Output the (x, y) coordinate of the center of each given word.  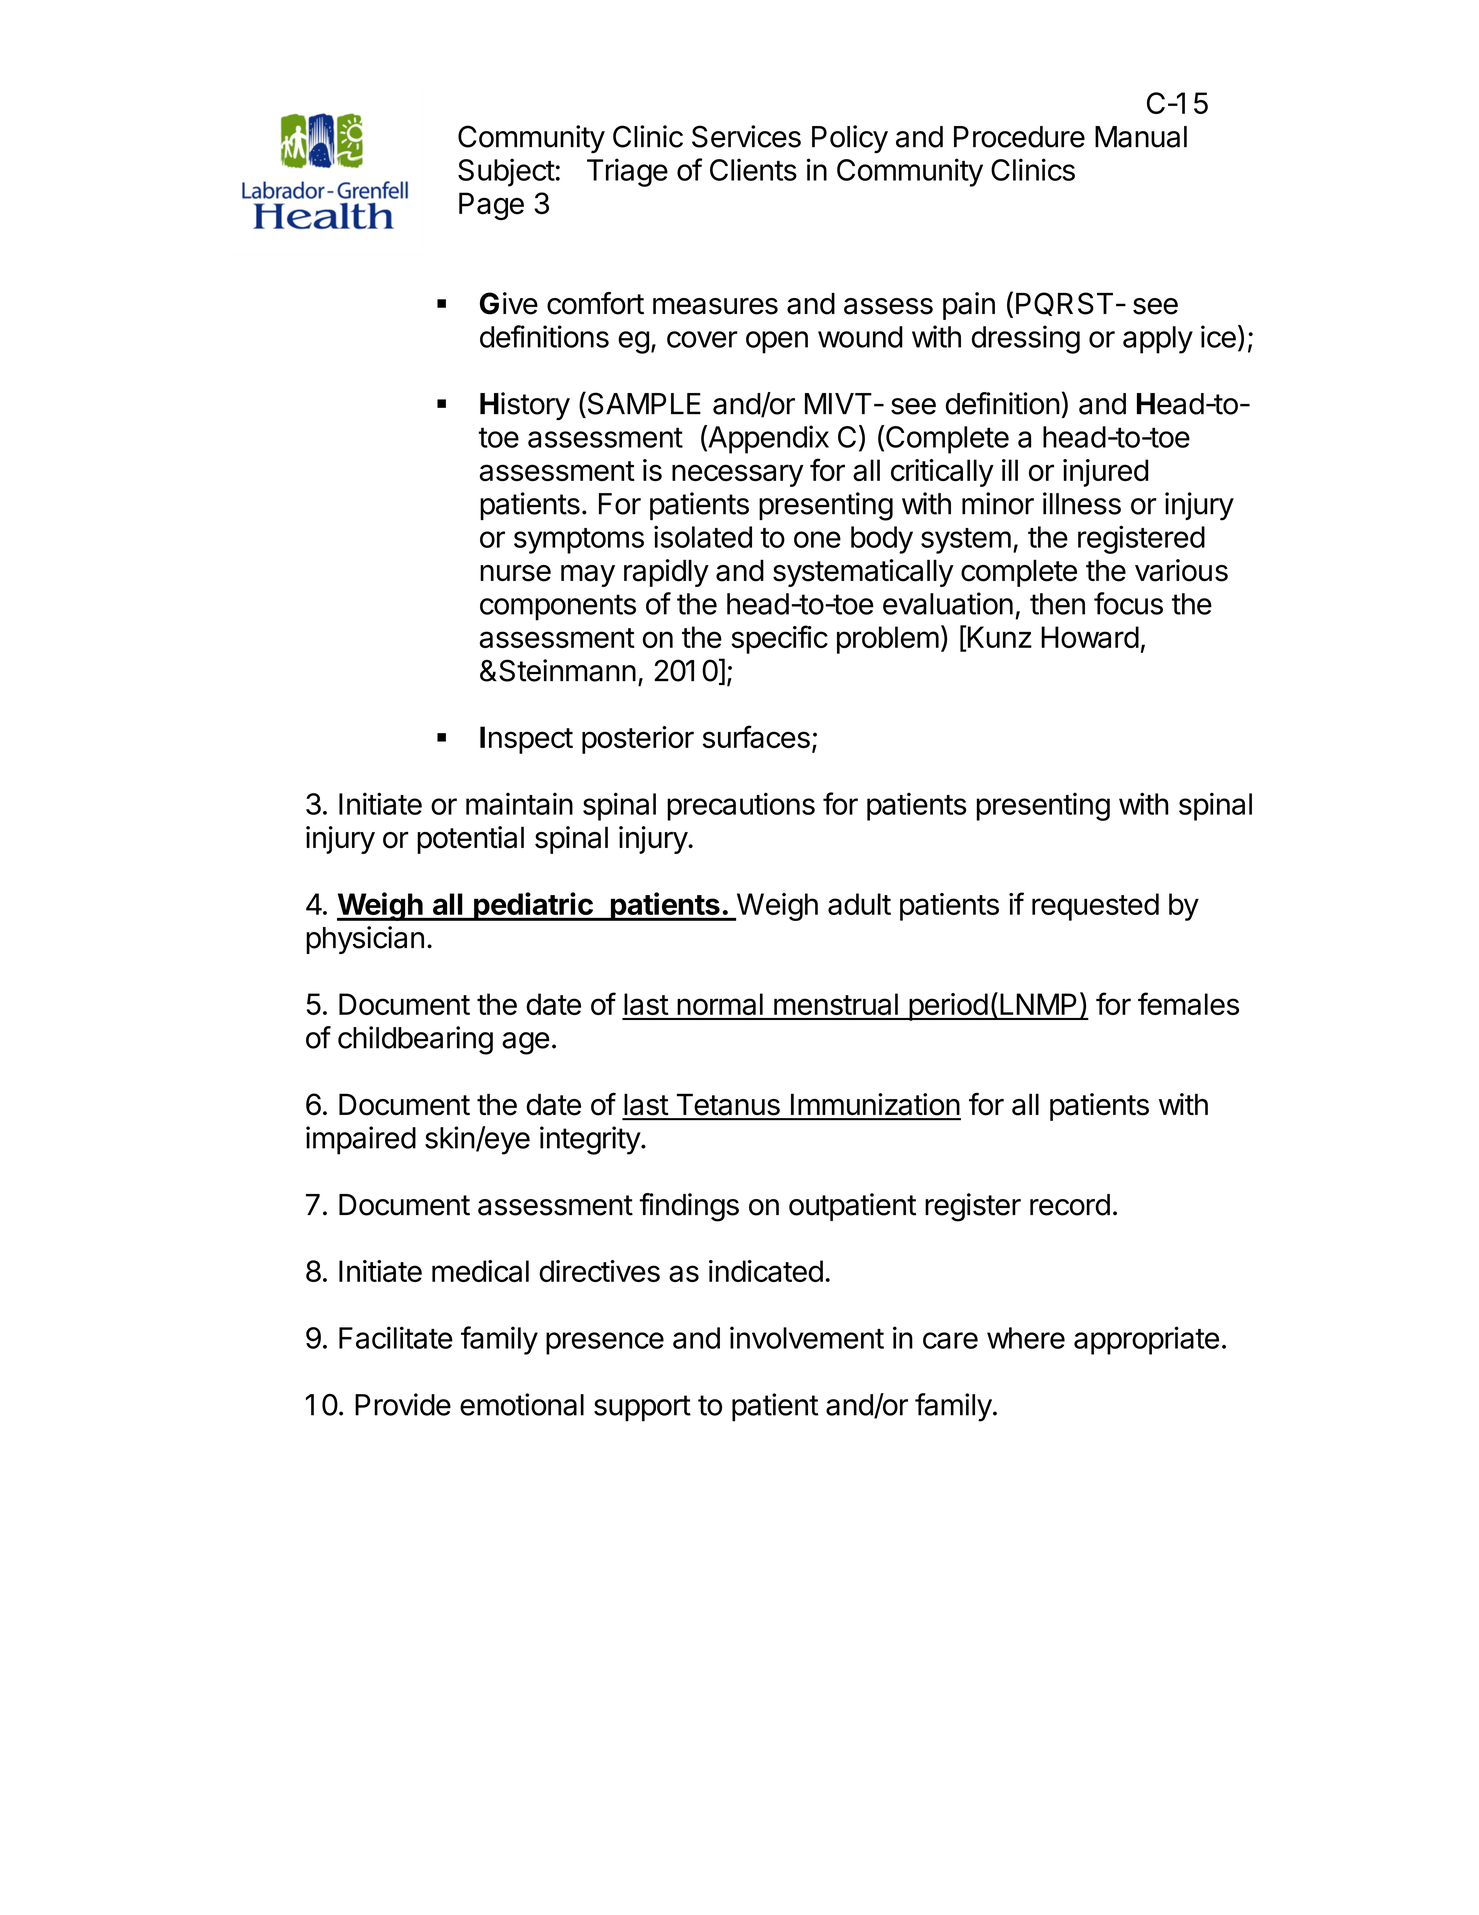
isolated (703, 536)
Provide (403, 1404)
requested (1095, 907)
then (1057, 604)
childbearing (415, 1040)
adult (859, 904)
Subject (506, 172)
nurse (515, 573)
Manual (1141, 137)
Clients (753, 169)
